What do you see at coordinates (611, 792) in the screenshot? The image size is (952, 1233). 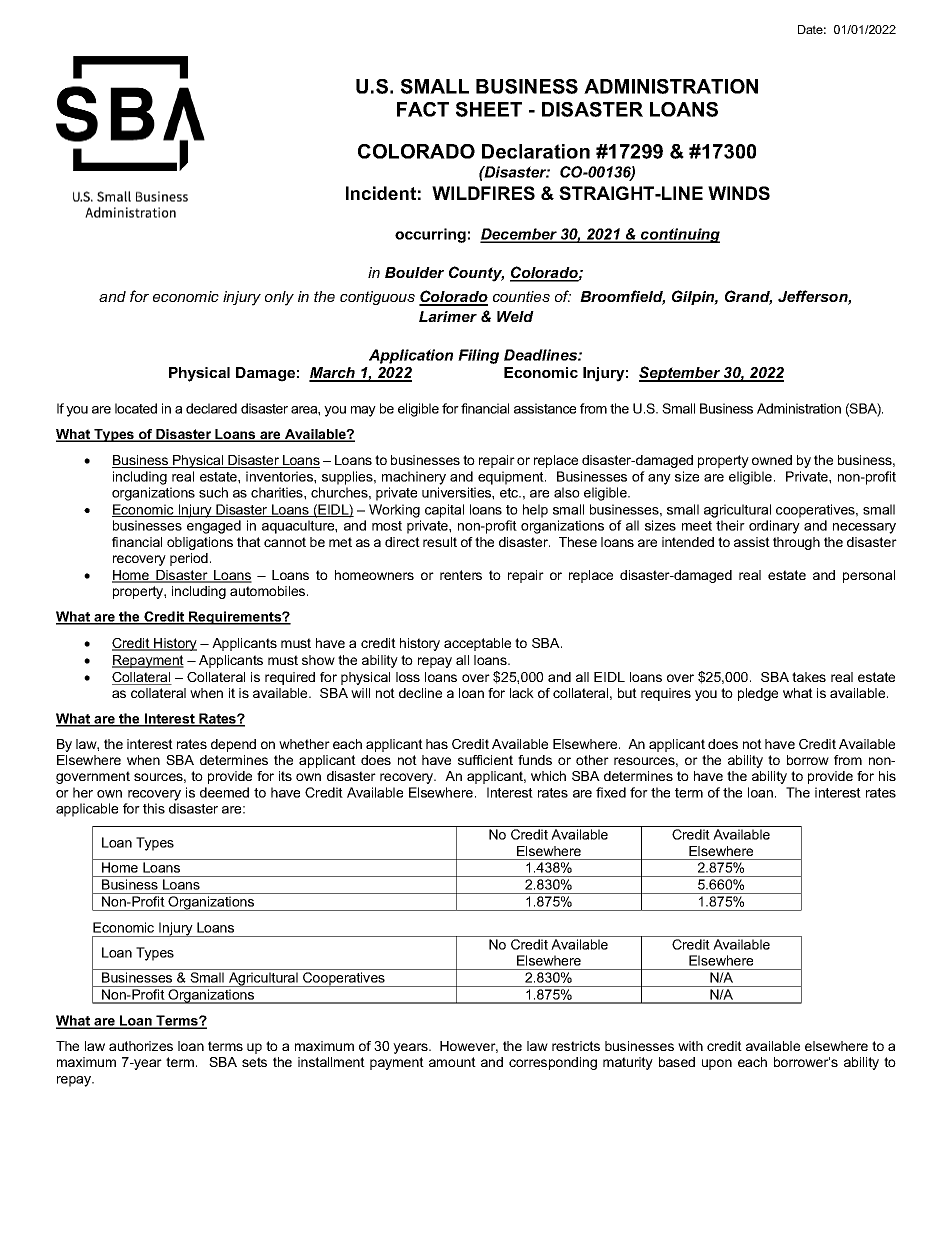 I see `fixed` at bounding box center [611, 792].
